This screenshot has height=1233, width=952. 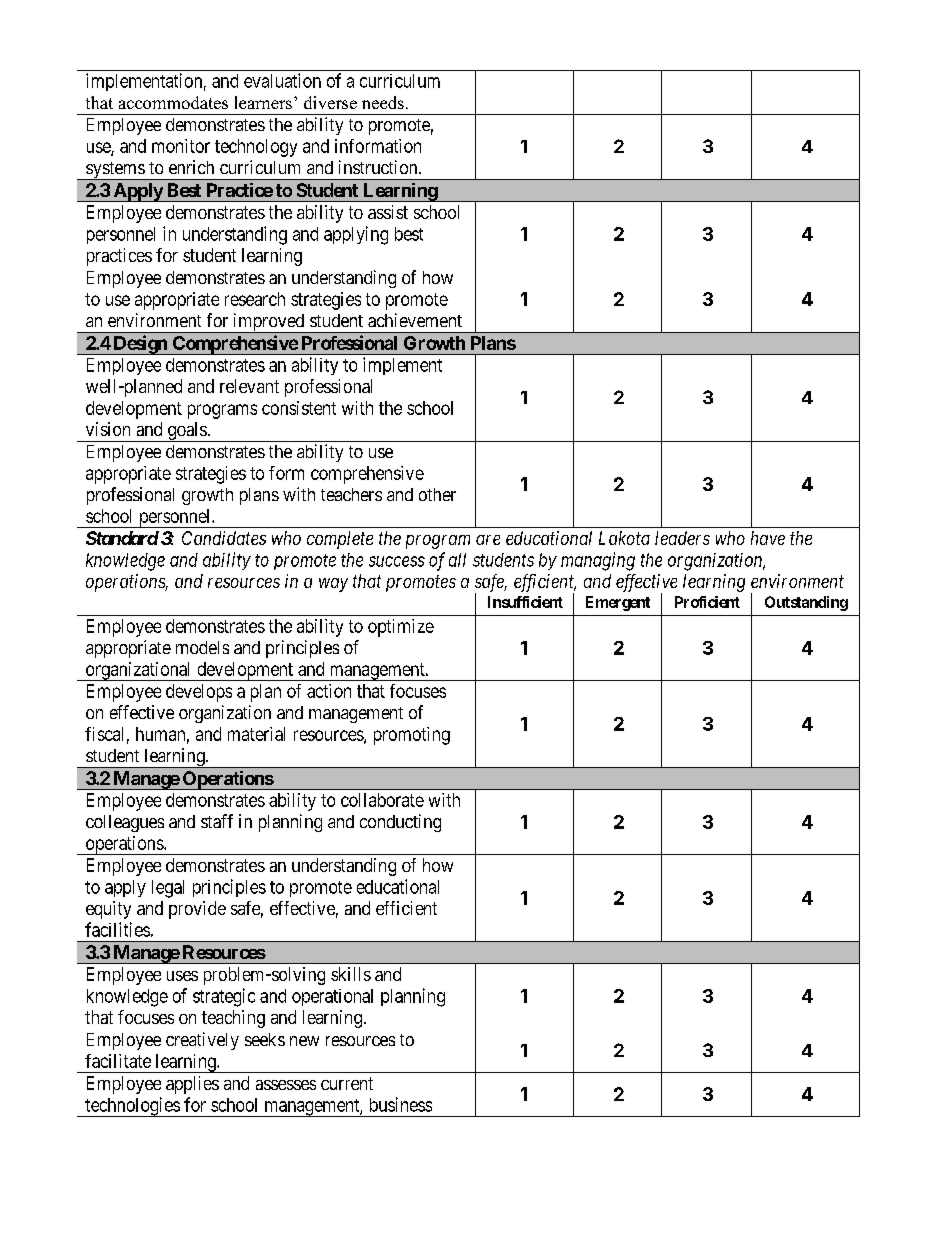 What do you see at coordinates (379, 167) in the screenshot?
I see `instruction` at bounding box center [379, 167].
